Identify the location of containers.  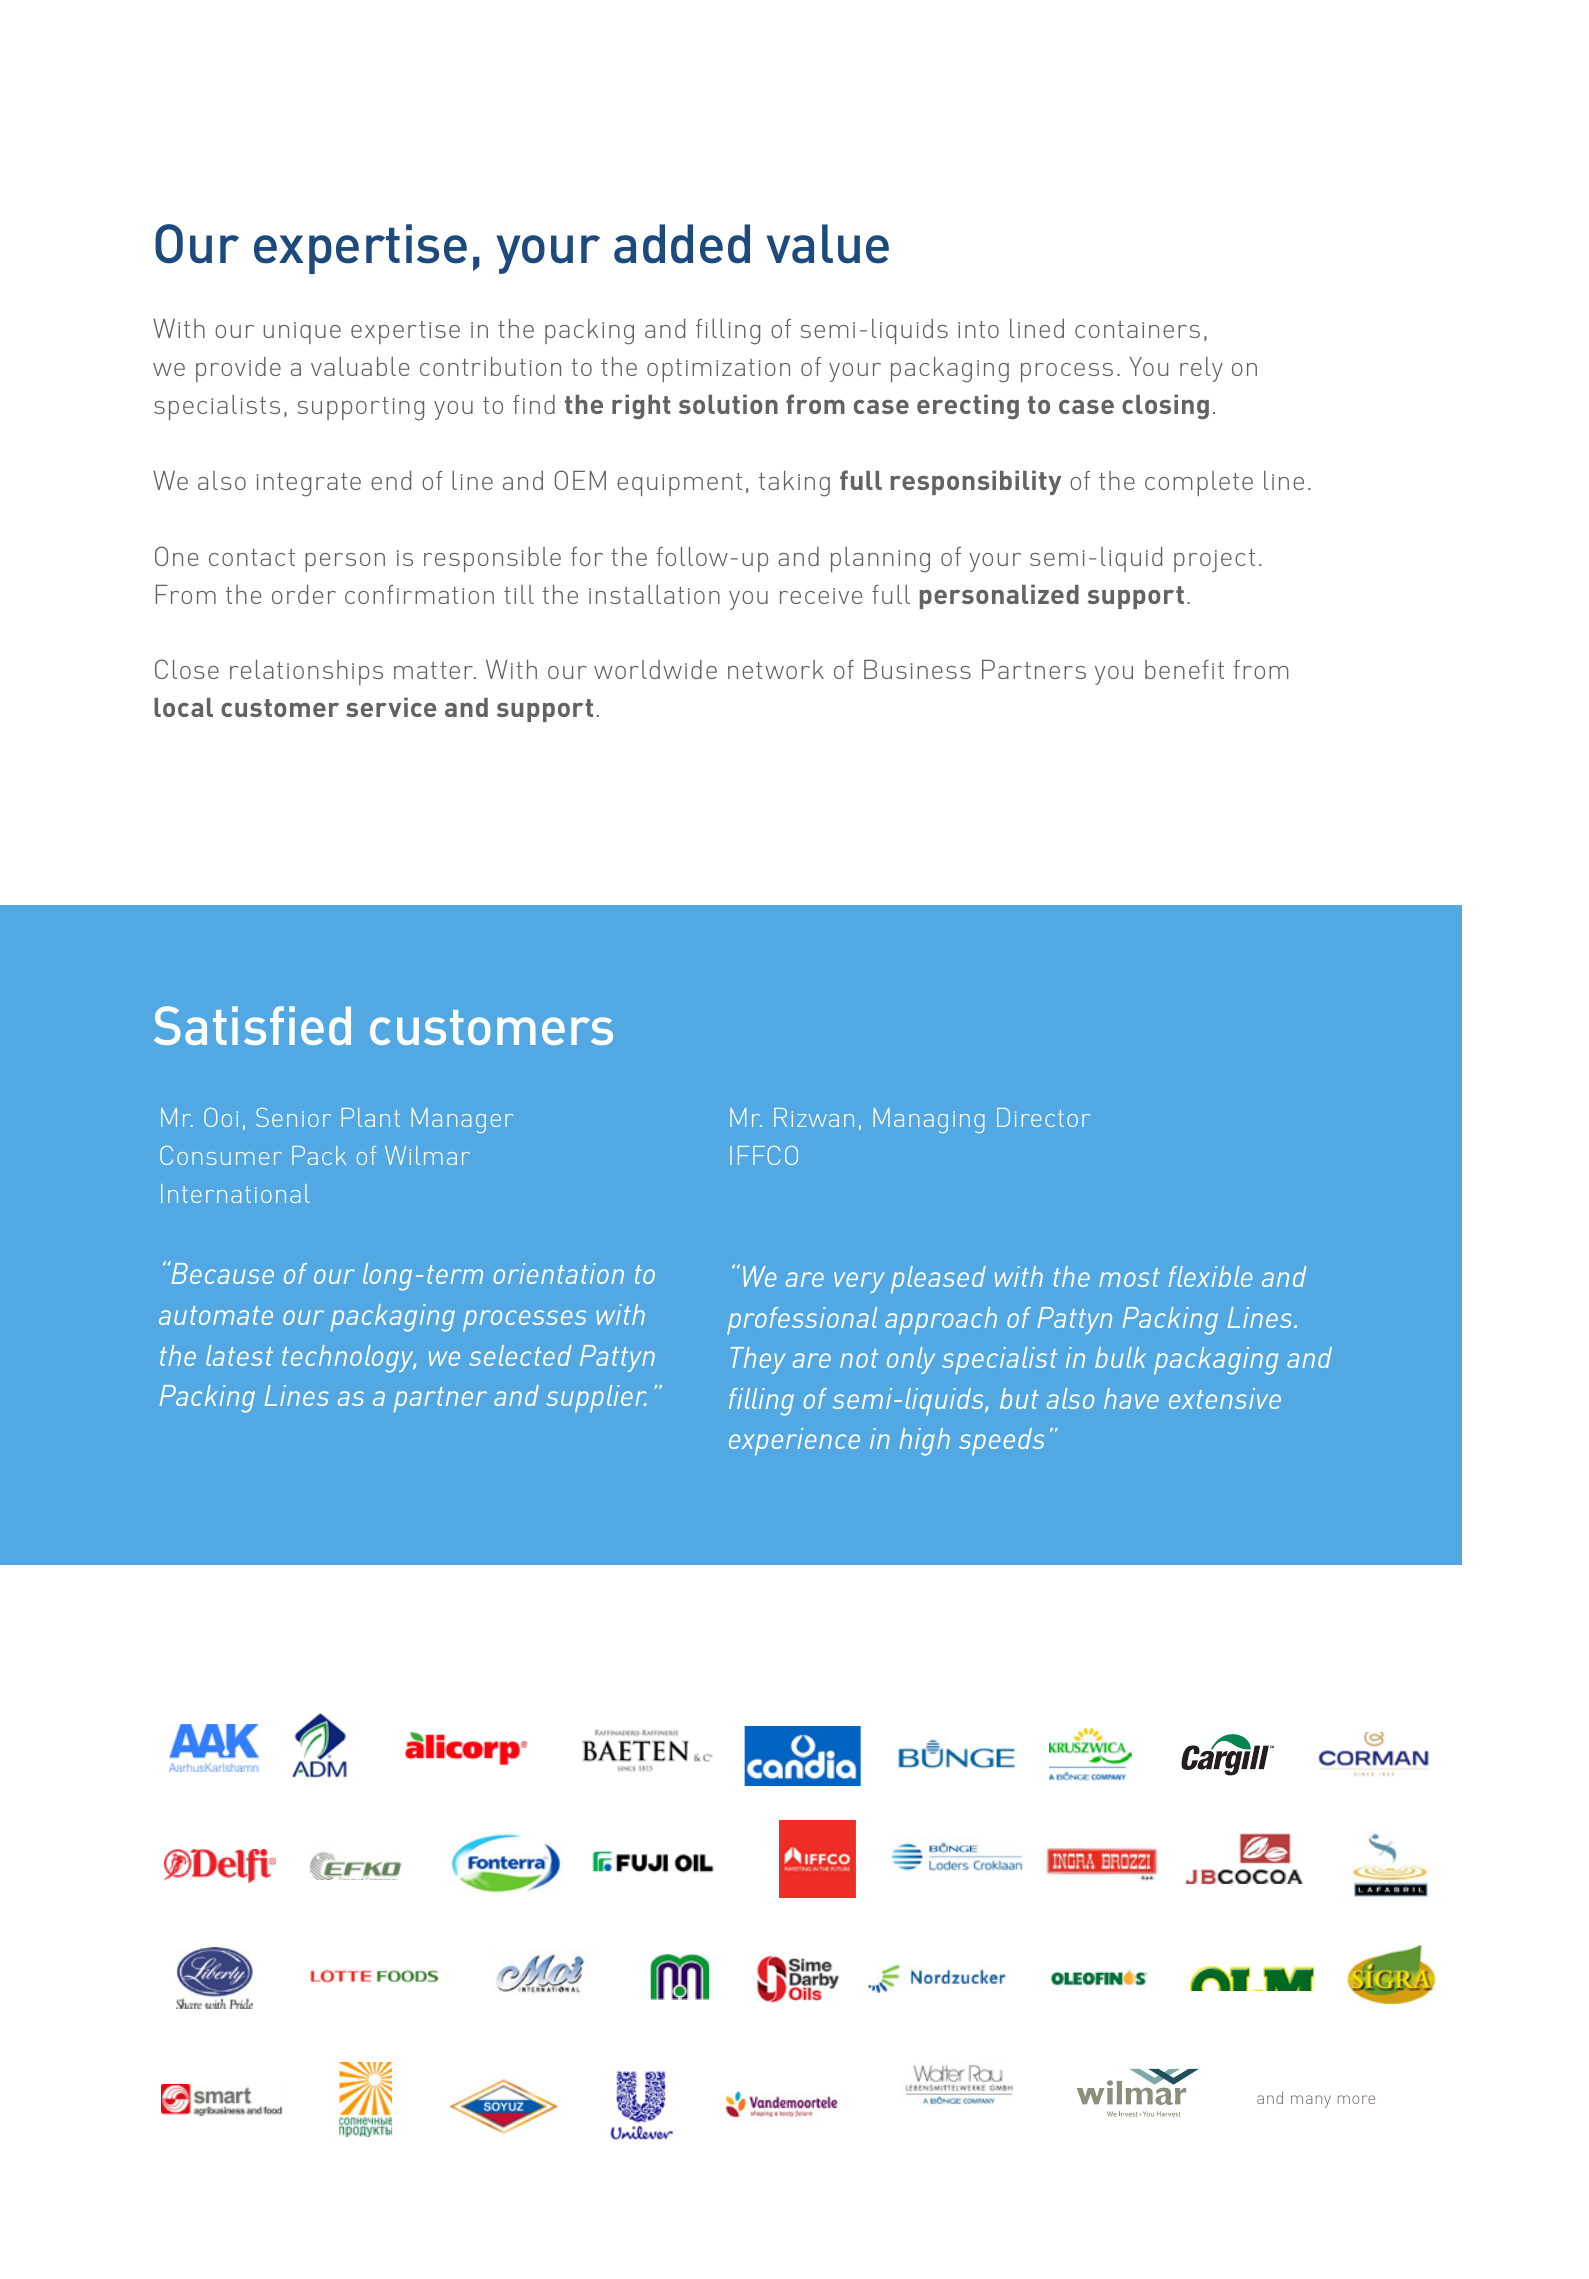
(1137, 329).
